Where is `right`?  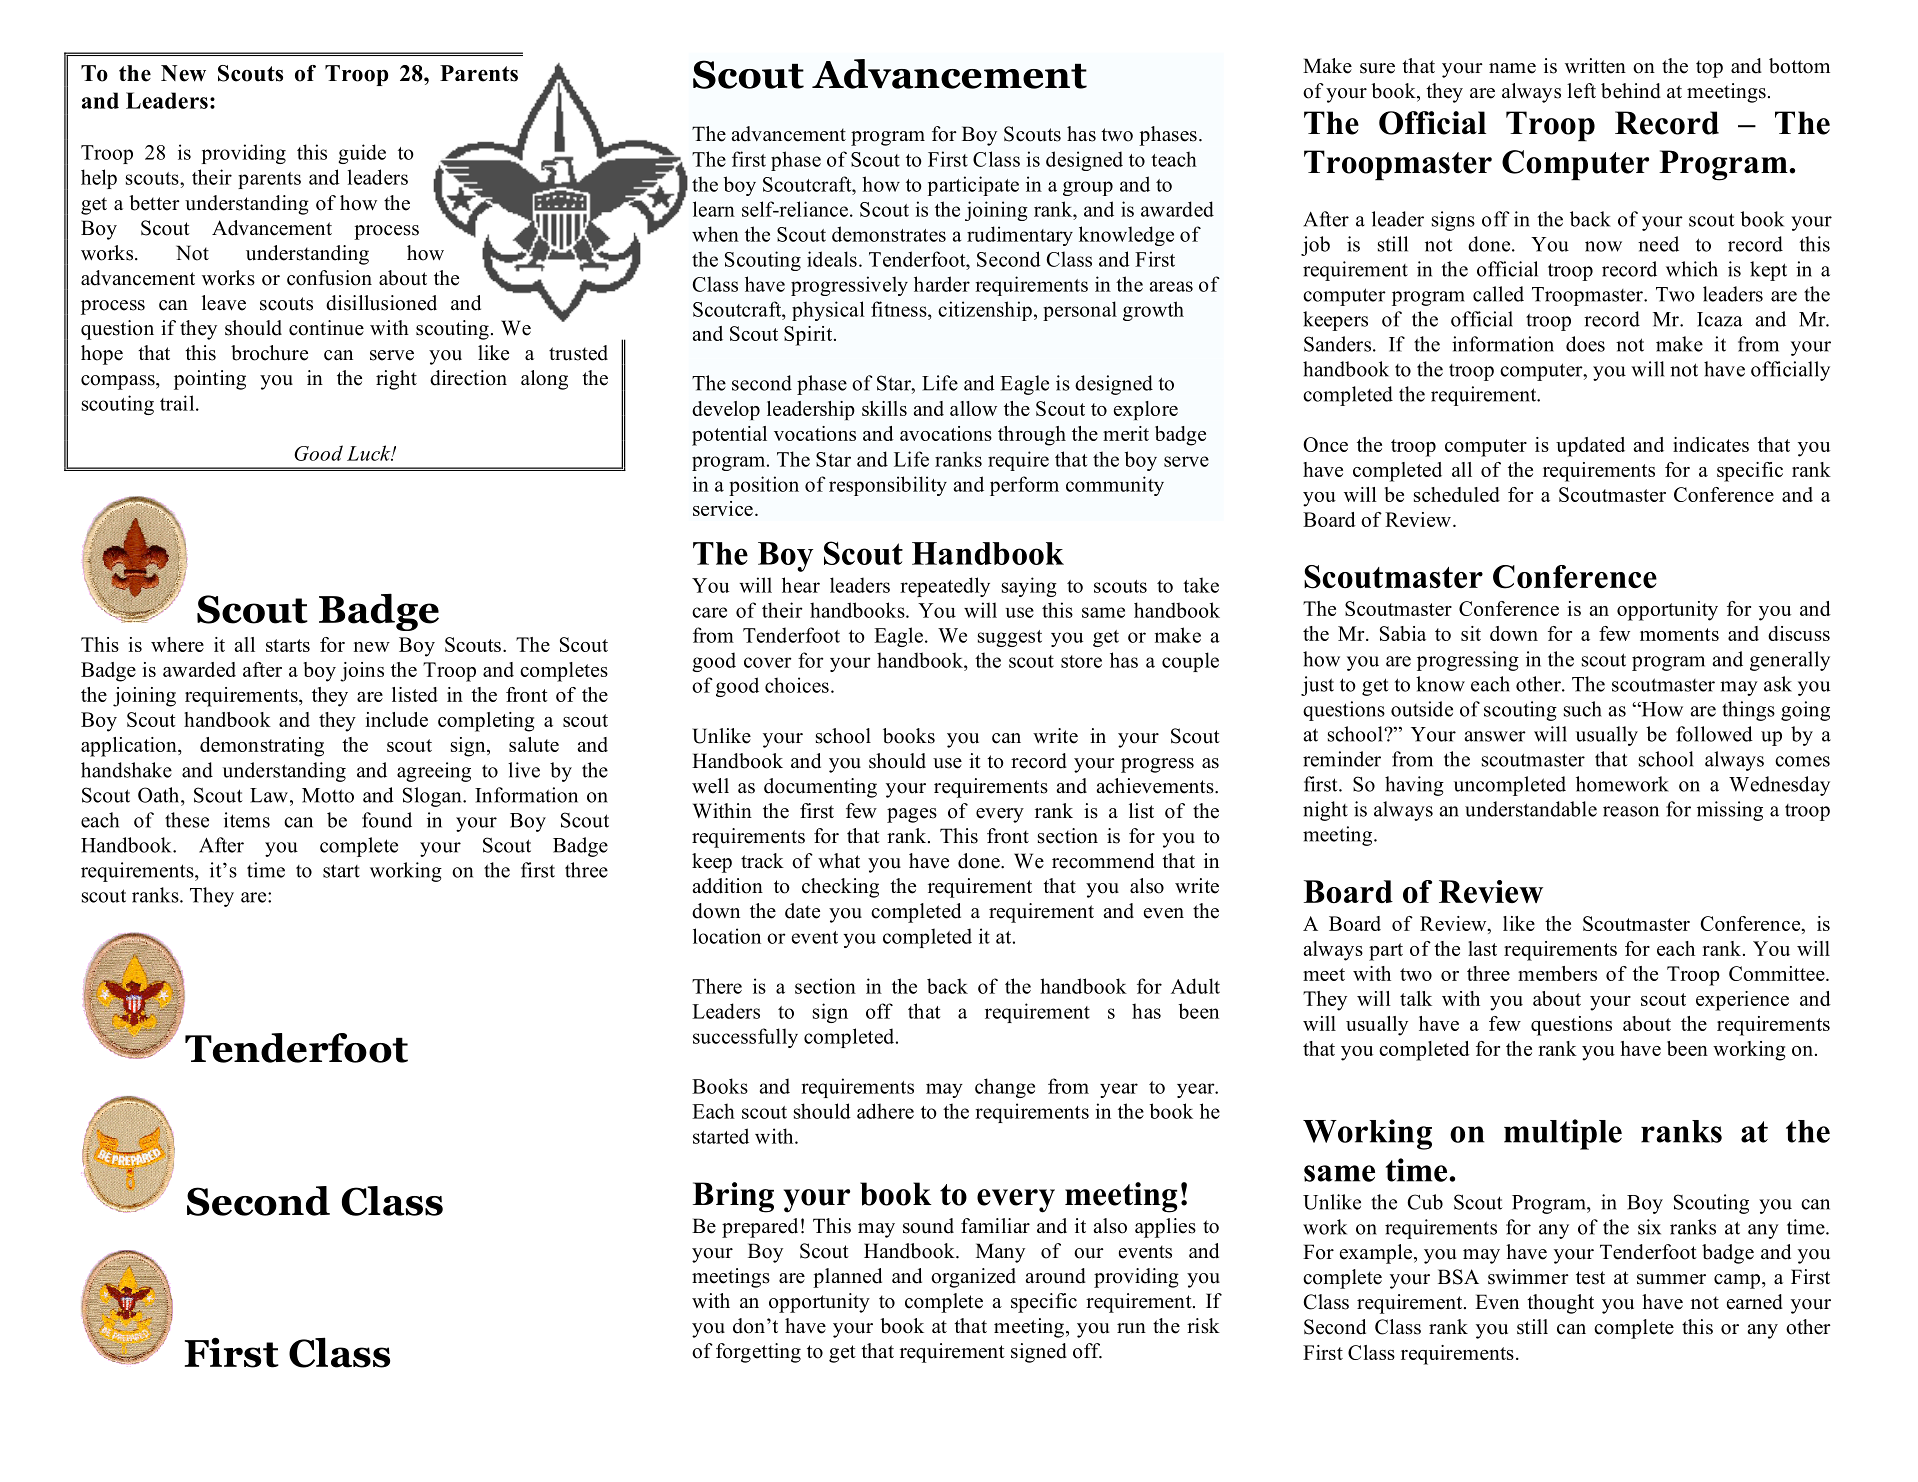 right is located at coordinates (396, 380).
